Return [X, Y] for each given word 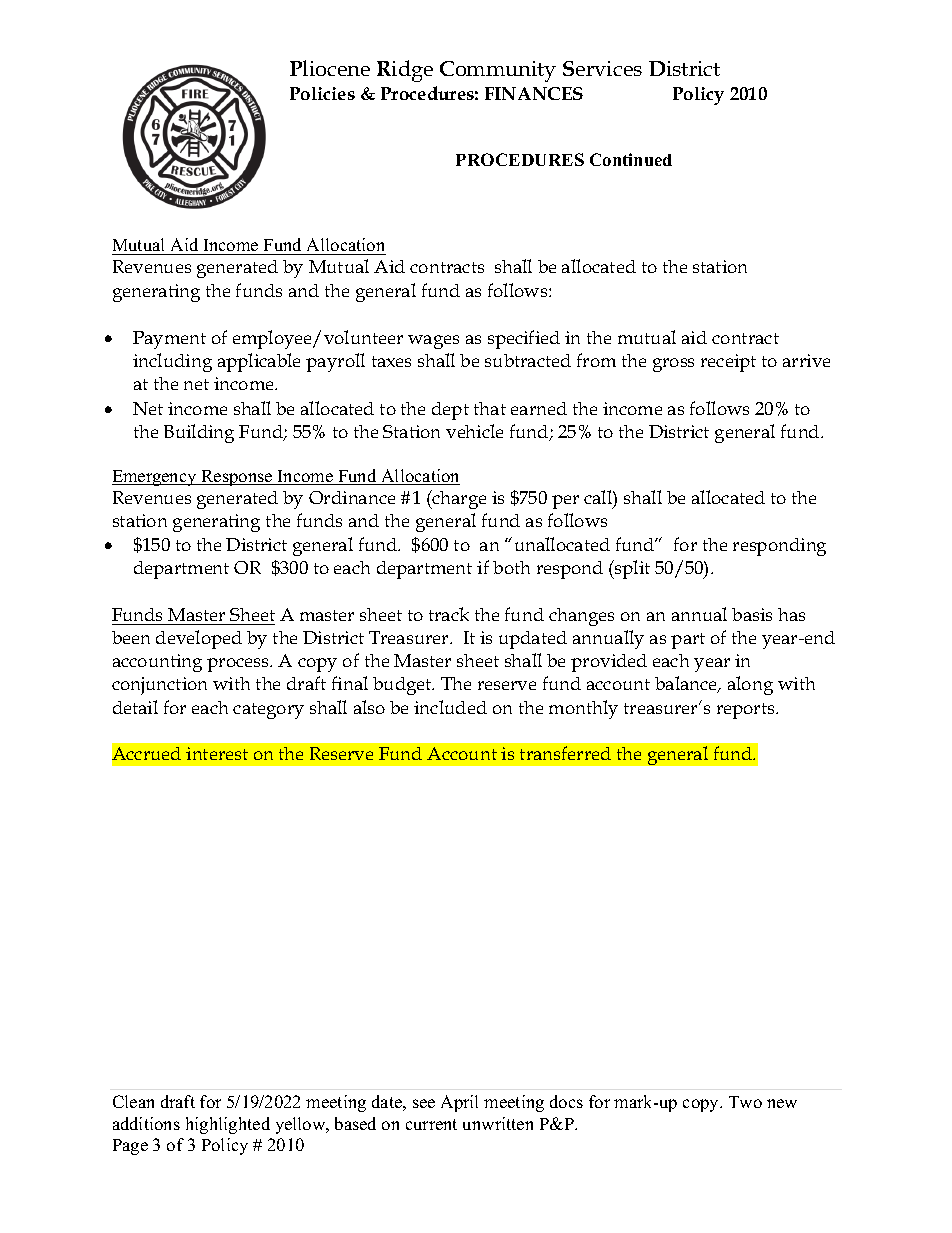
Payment [169, 340]
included [450, 707]
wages [433, 342]
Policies [322, 93]
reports [747, 711]
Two [745, 1102]
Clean [133, 1101]
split [631, 569]
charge [458, 499]
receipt [728, 363]
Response [237, 478]
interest [217, 753]
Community [498, 71]
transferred [565, 753]
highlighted [228, 1125]
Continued [631, 159]
